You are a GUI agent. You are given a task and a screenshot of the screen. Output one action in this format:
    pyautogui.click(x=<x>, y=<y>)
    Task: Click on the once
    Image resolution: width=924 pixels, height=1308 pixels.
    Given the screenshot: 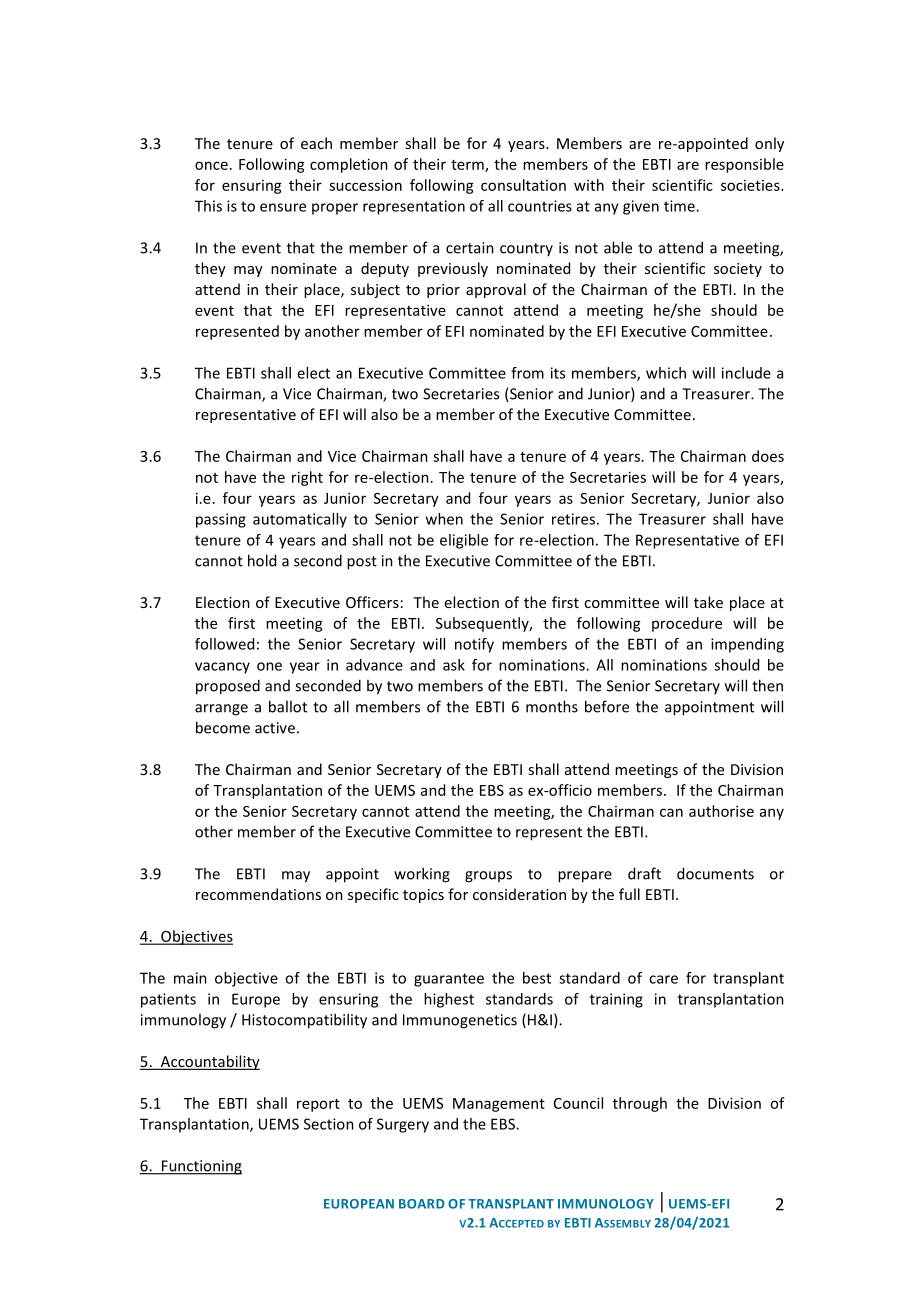 What is the action you would take?
    pyautogui.click(x=211, y=165)
